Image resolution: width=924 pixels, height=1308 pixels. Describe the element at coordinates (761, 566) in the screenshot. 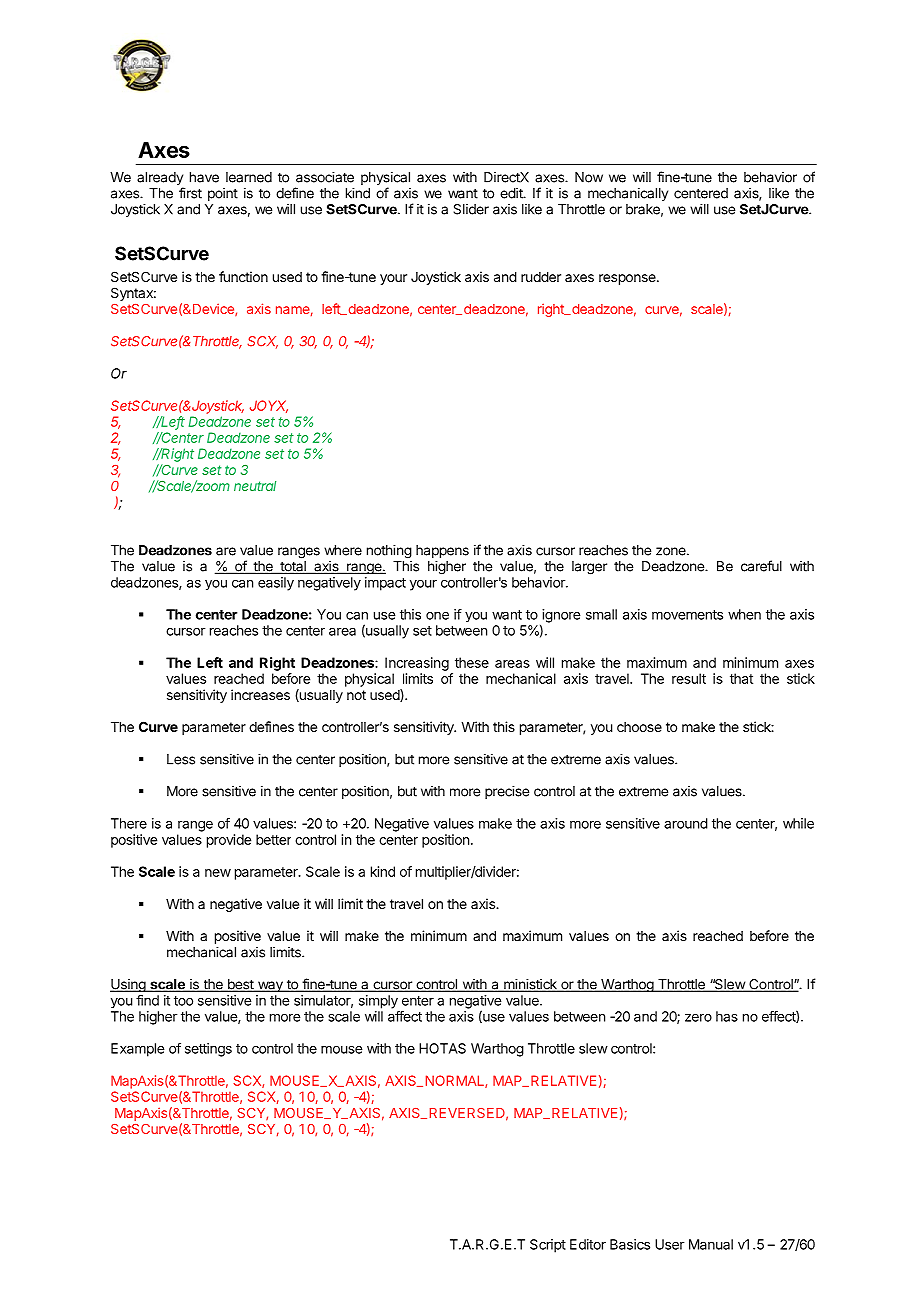

I see `careful` at that location.
